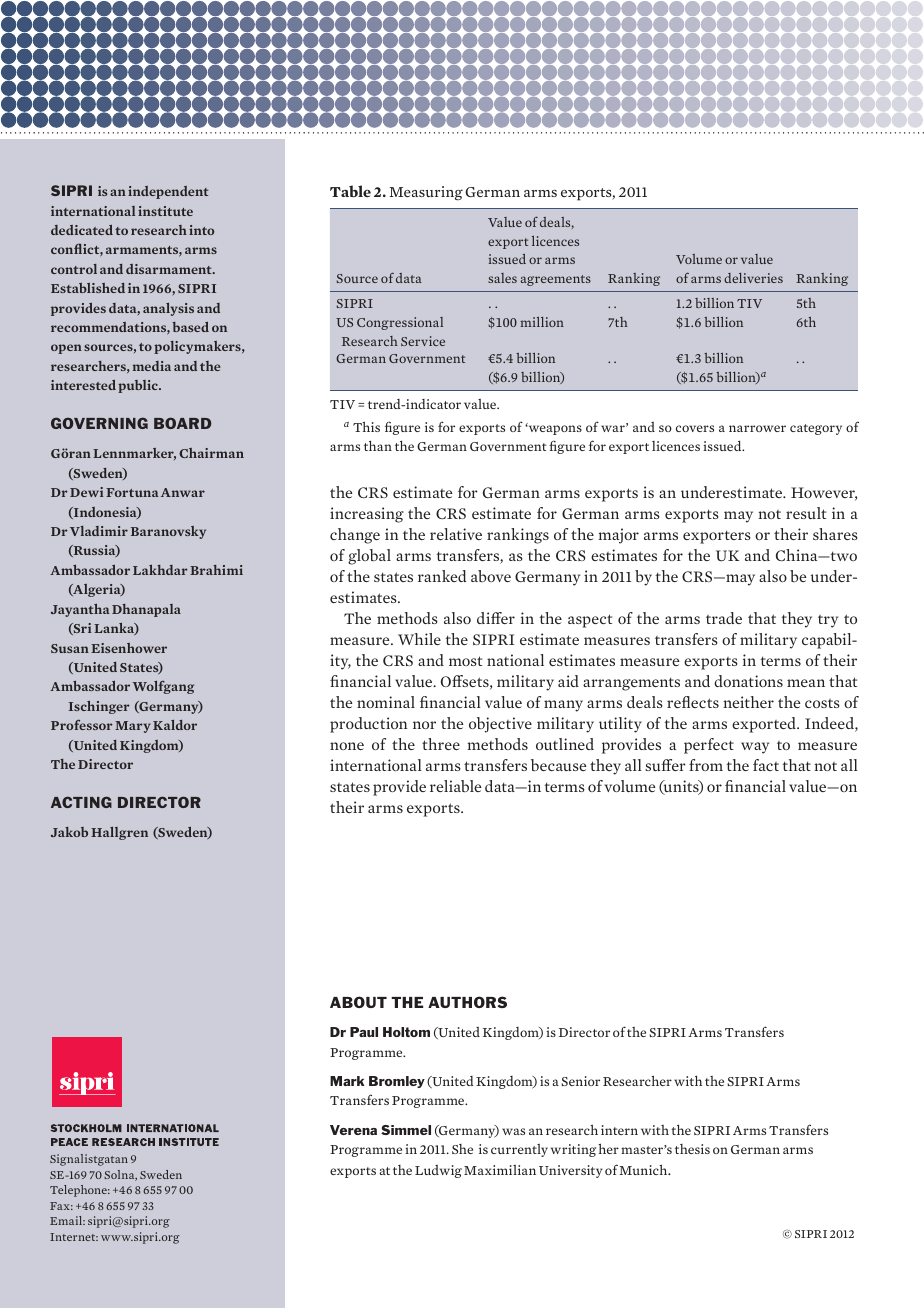  Describe the element at coordinates (397, 1082) in the screenshot. I see `Bromley` at that location.
